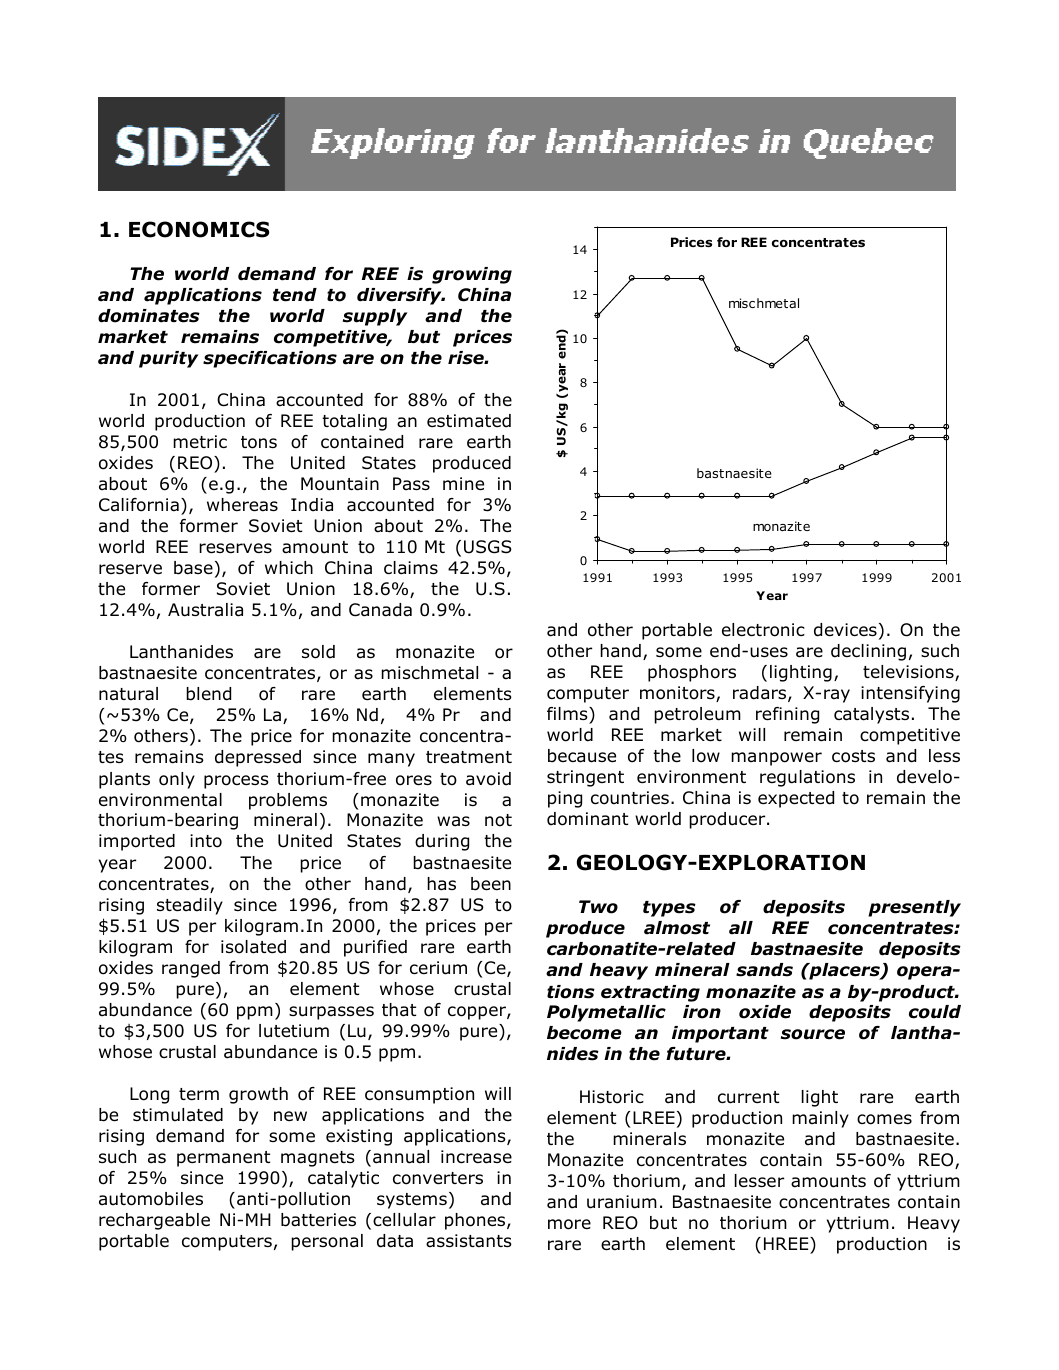 This screenshot has width=1059, height=1370. What do you see at coordinates (200, 442) in the screenshot?
I see `metric` at bounding box center [200, 442].
